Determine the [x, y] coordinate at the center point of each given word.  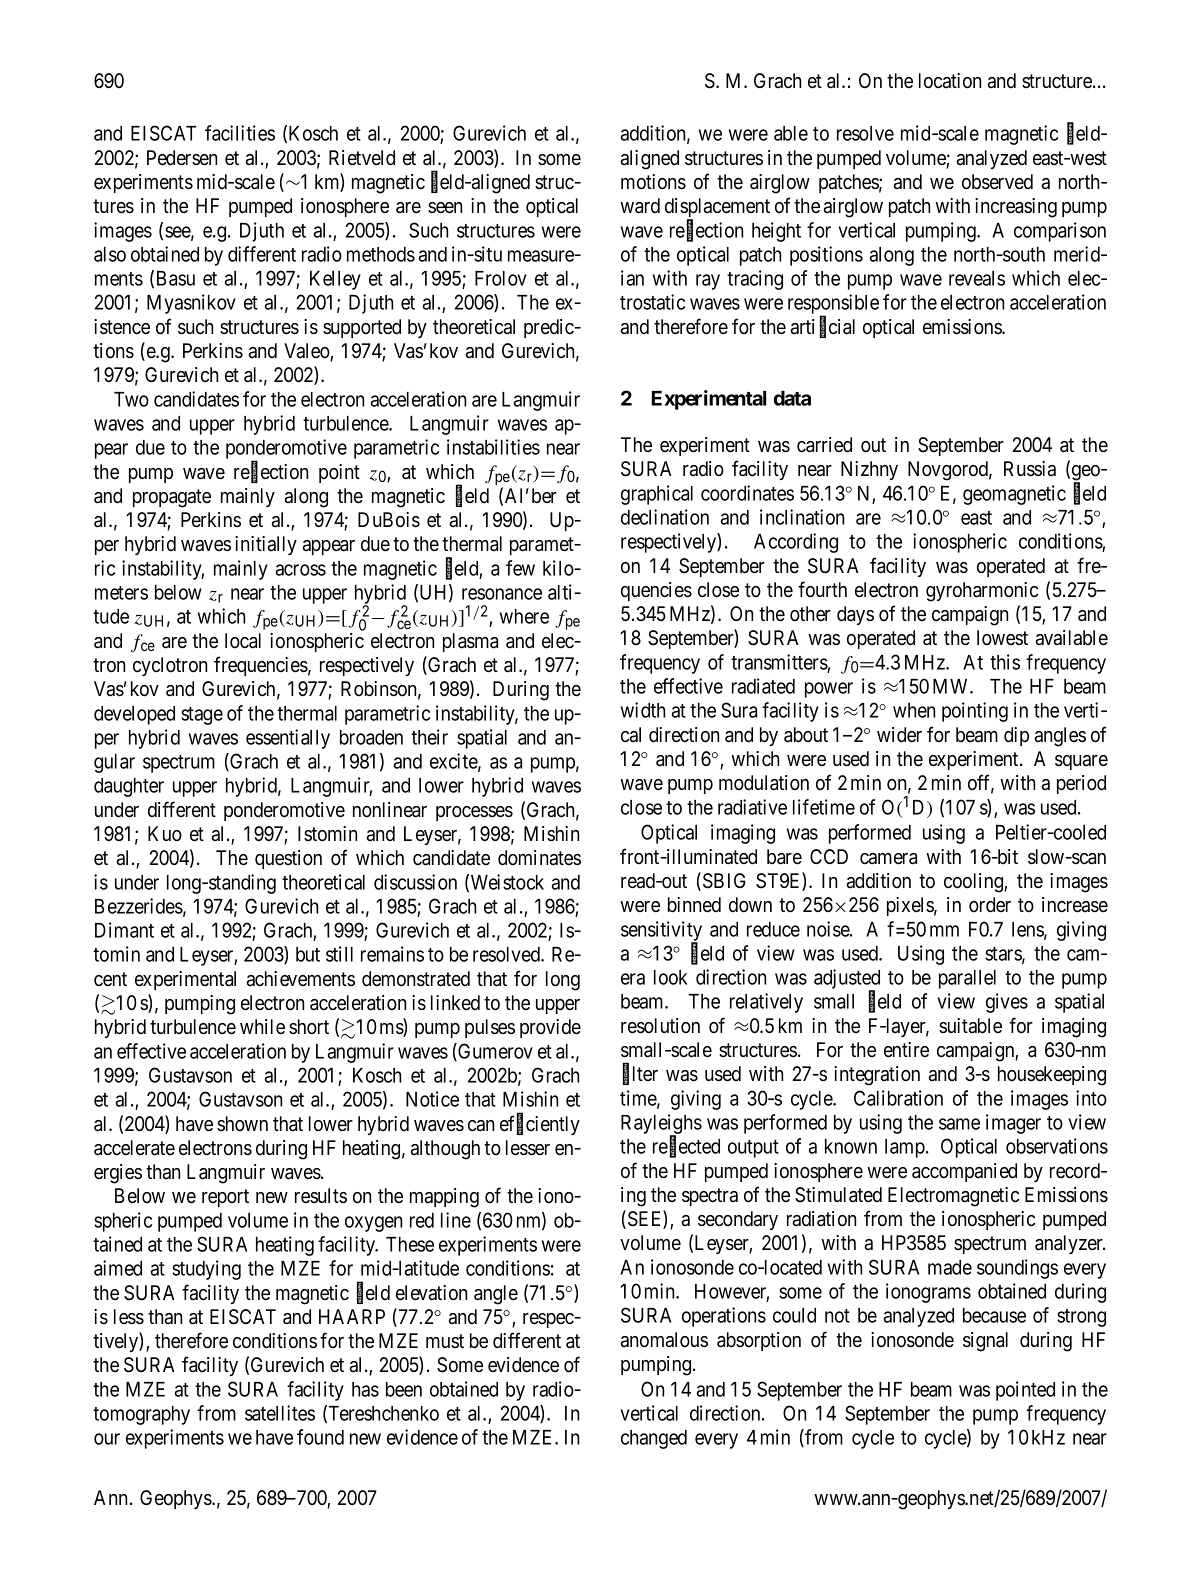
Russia [1030, 469]
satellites [280, 1413]
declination [665, 517]
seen [445, 208]
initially [266, 545]
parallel [967, 979]
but [308, 954]
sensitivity [661, 932]
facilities [240, 133]
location [950, 81]
